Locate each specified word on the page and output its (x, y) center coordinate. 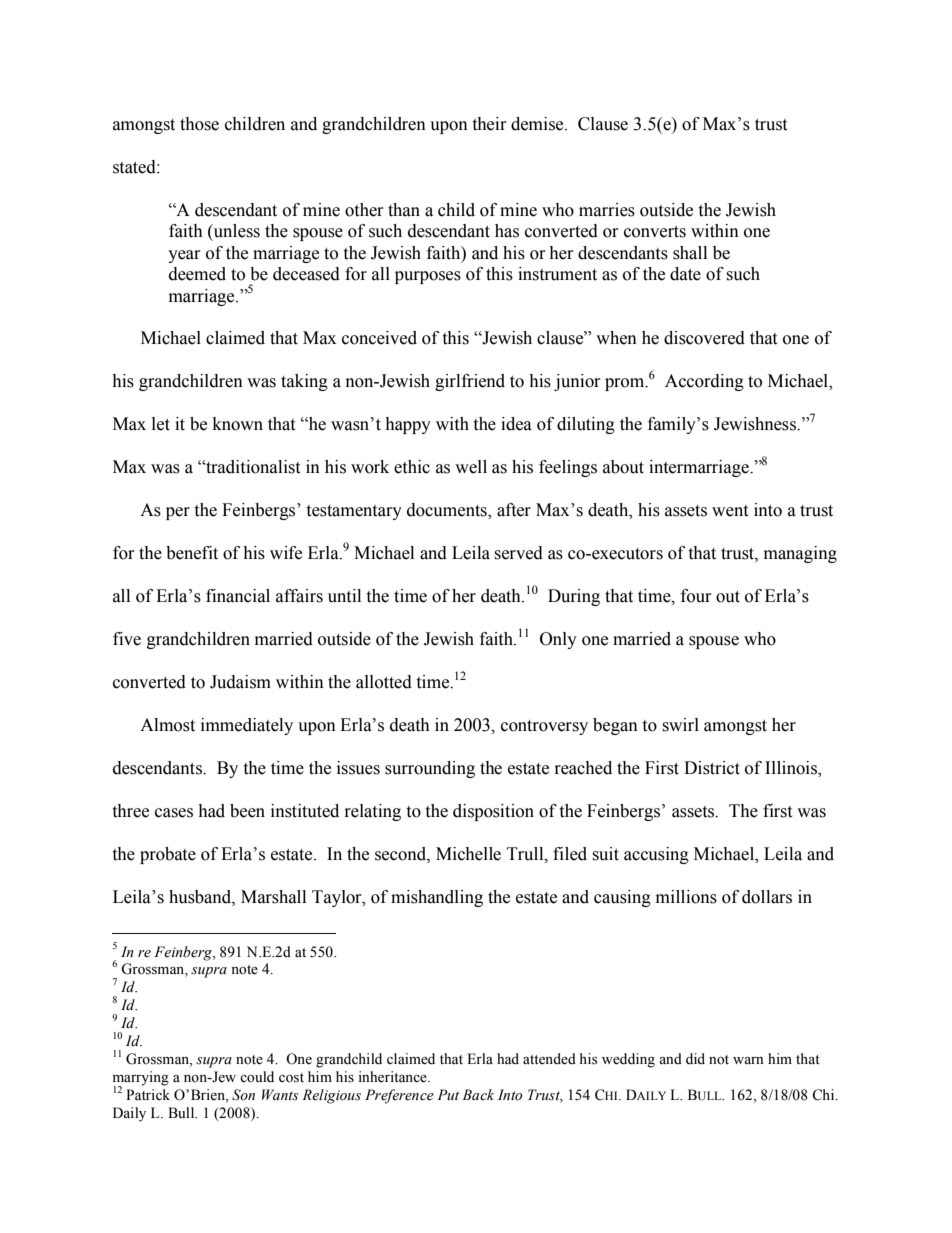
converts (655, 232)
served (518, 553)
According (704, 382)
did (695, 1058)
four (696, 596)
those (199, 124)
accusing (656, 855)
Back (478, 1094)
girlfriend (470, 382)
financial (238, 596)
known (238, 424)
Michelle (468, 854)
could (257, 1077)
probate (168, 855)
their (489, 124)
